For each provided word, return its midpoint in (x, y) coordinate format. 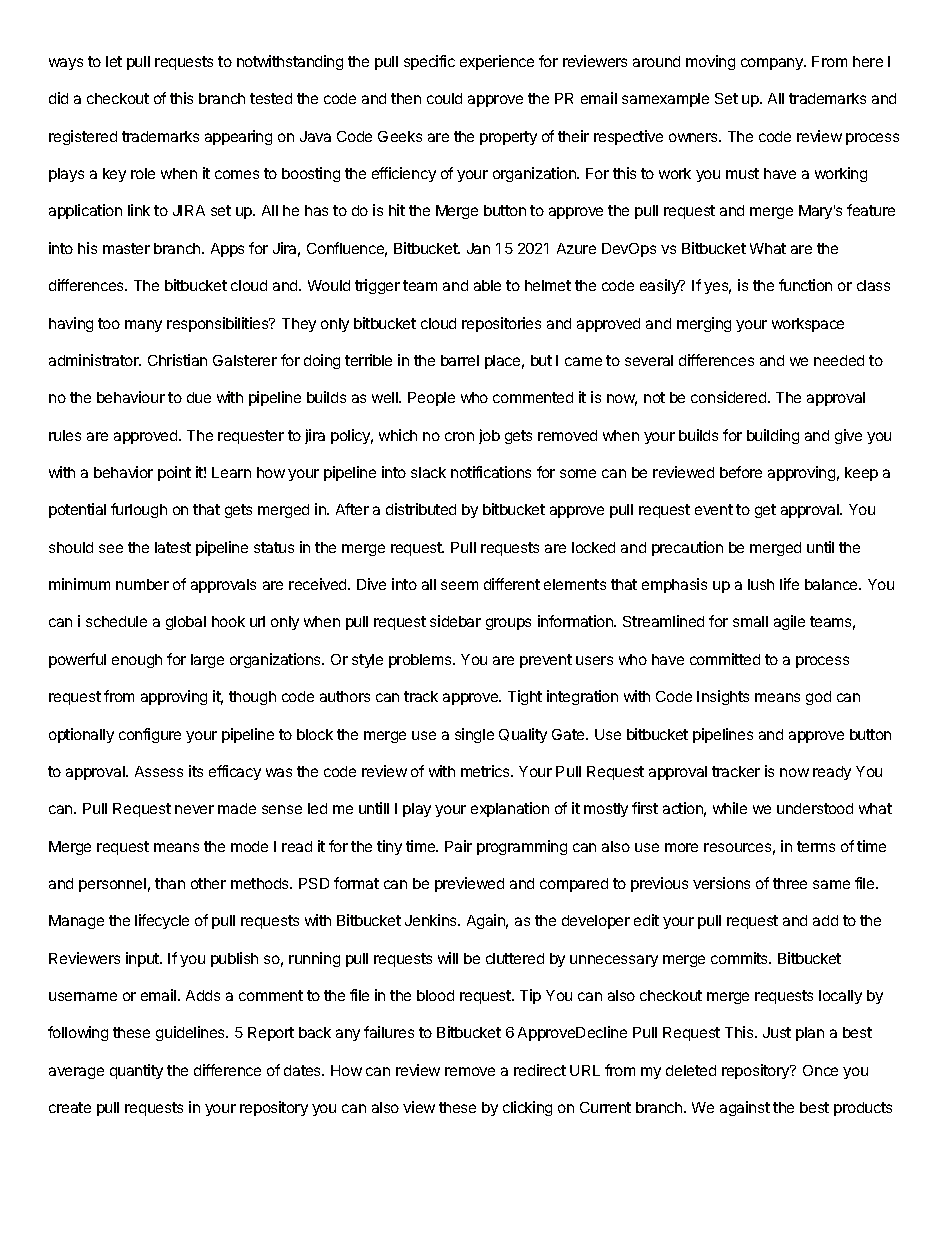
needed (839, 360)
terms (816, 846)
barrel (460, 360)
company (773, 64)
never (194, 809)
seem (459, 585)
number (142, 584)
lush (761, 584)
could (444, 98)
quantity (136, 1071)
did (58, 98)
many (143, 326)
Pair (458, 846)
